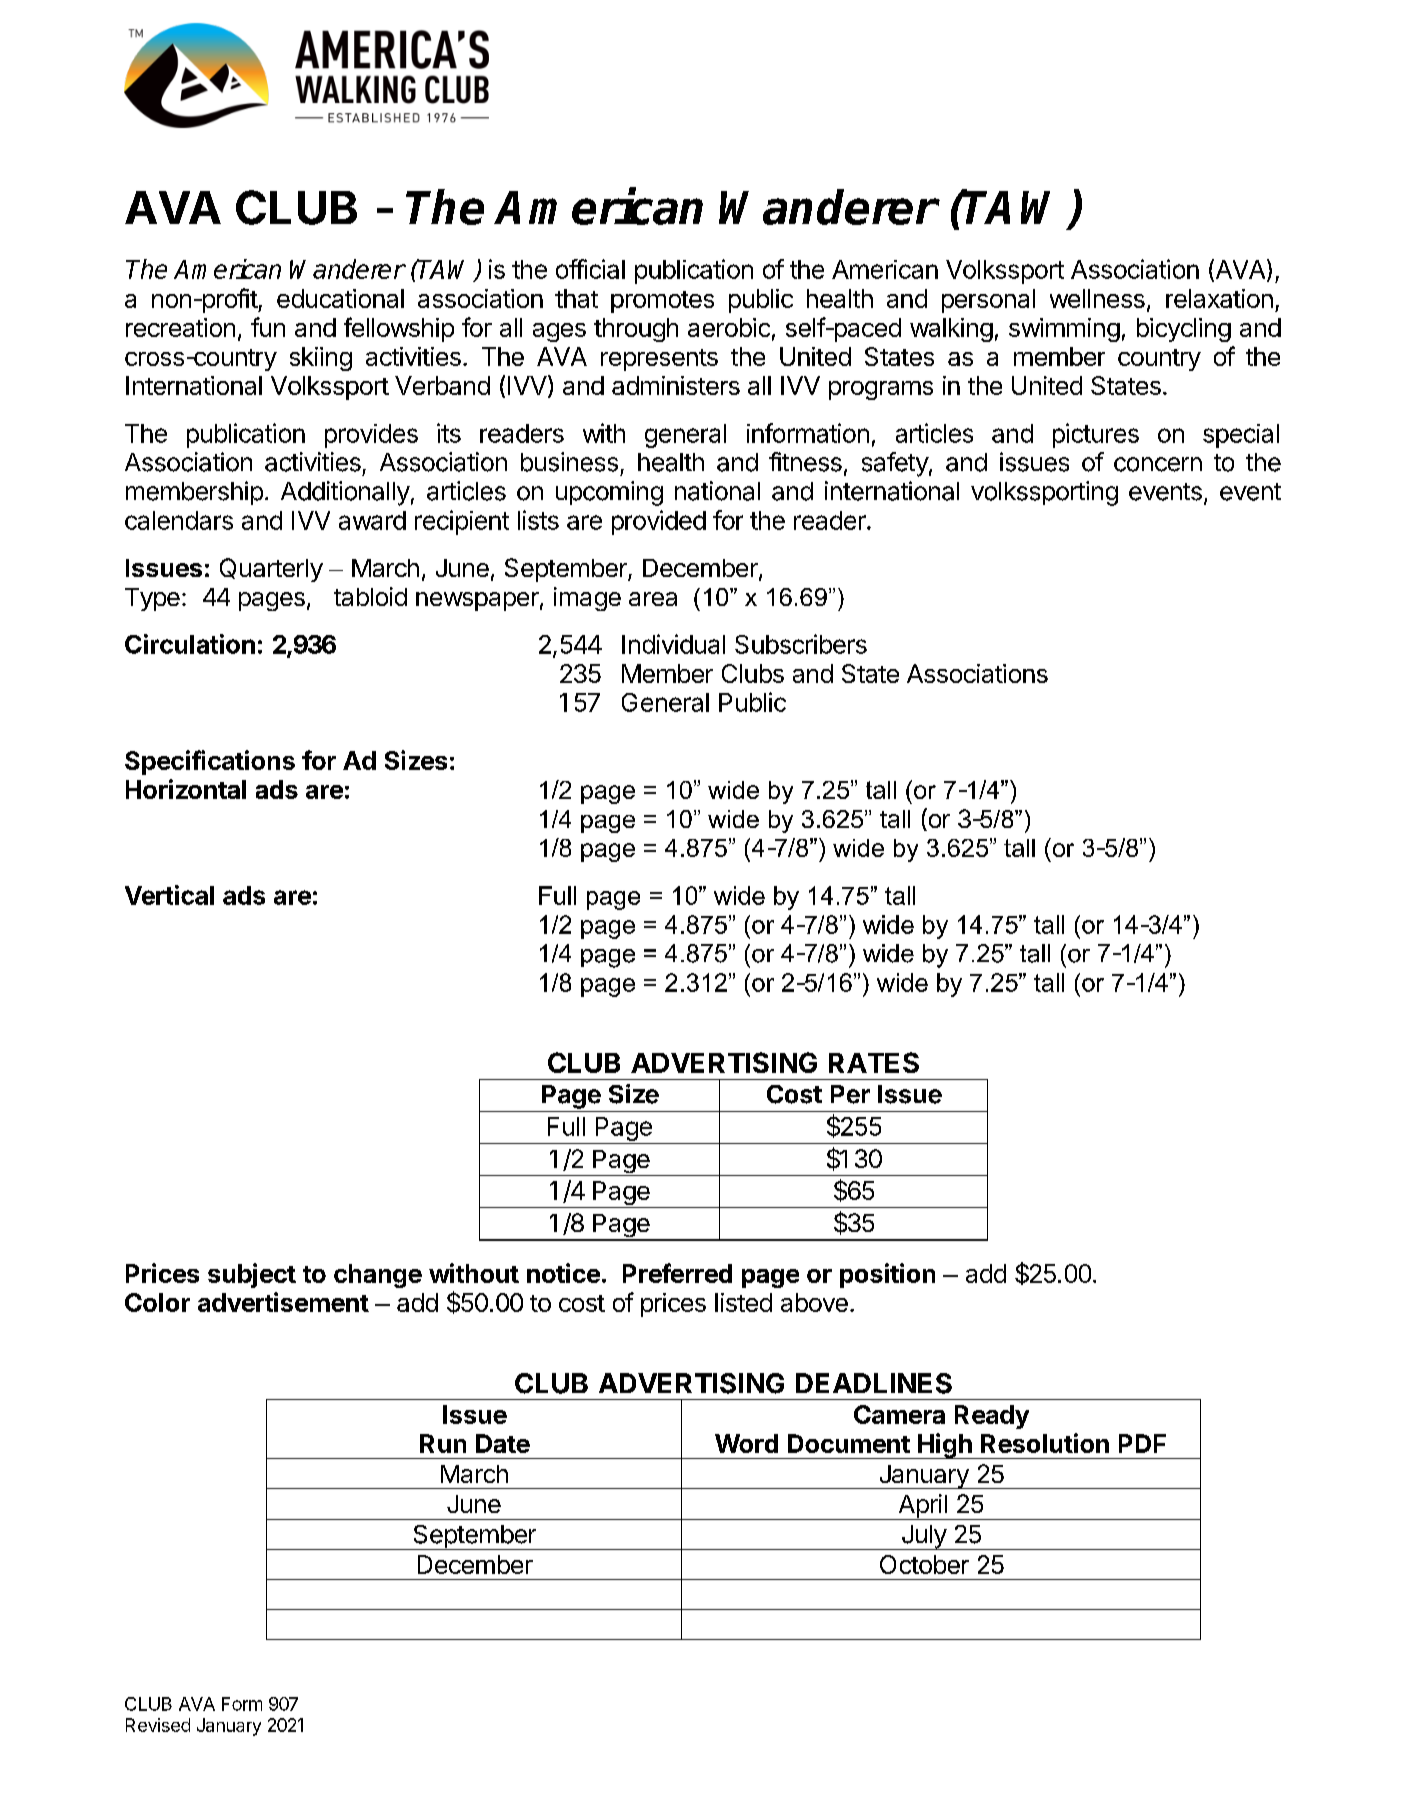  Describe the element at coordinates (677, 1273) in the screenshot. I see `Preferred` at that location.
